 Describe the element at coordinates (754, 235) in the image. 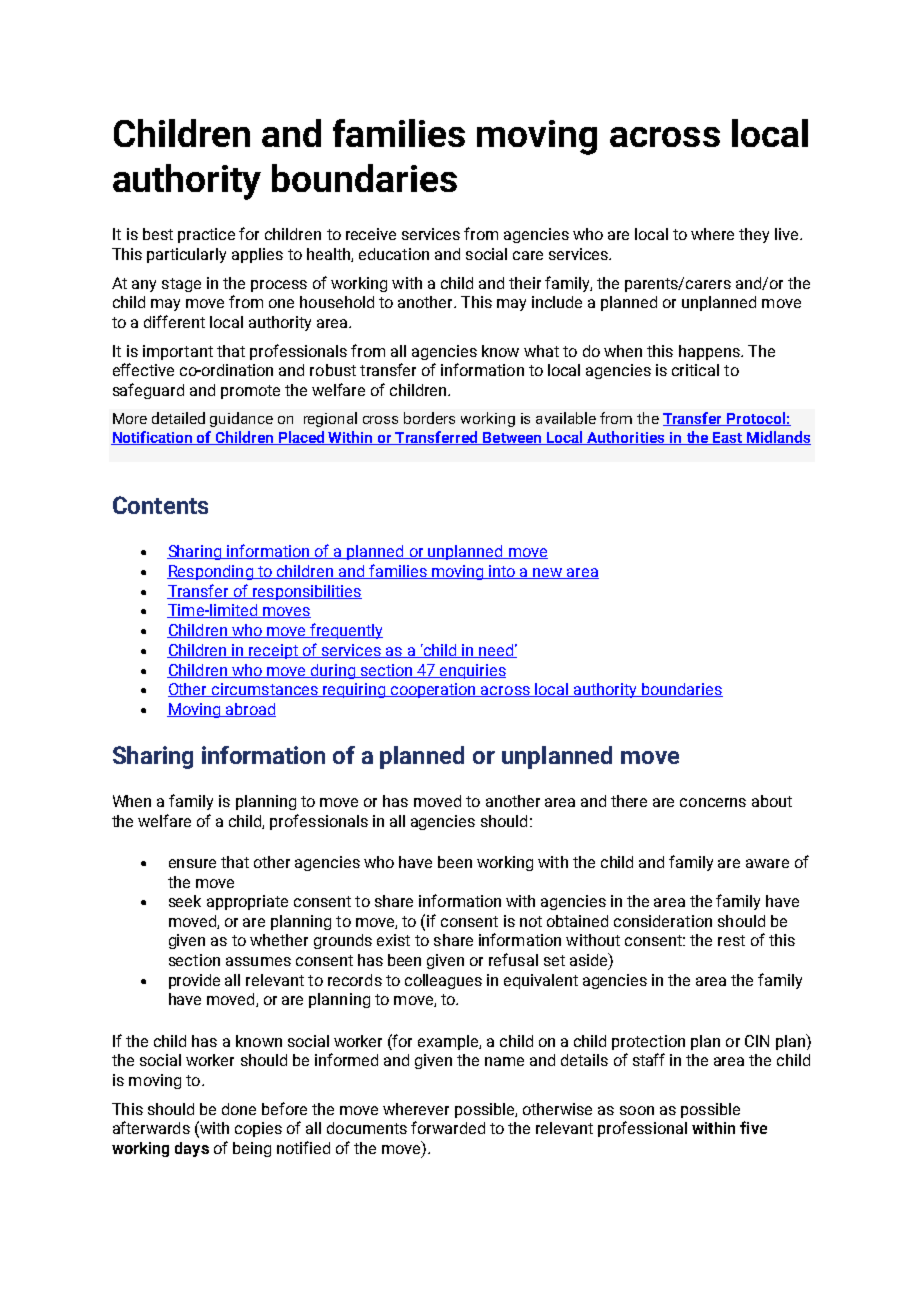

I see `they` at that location.
